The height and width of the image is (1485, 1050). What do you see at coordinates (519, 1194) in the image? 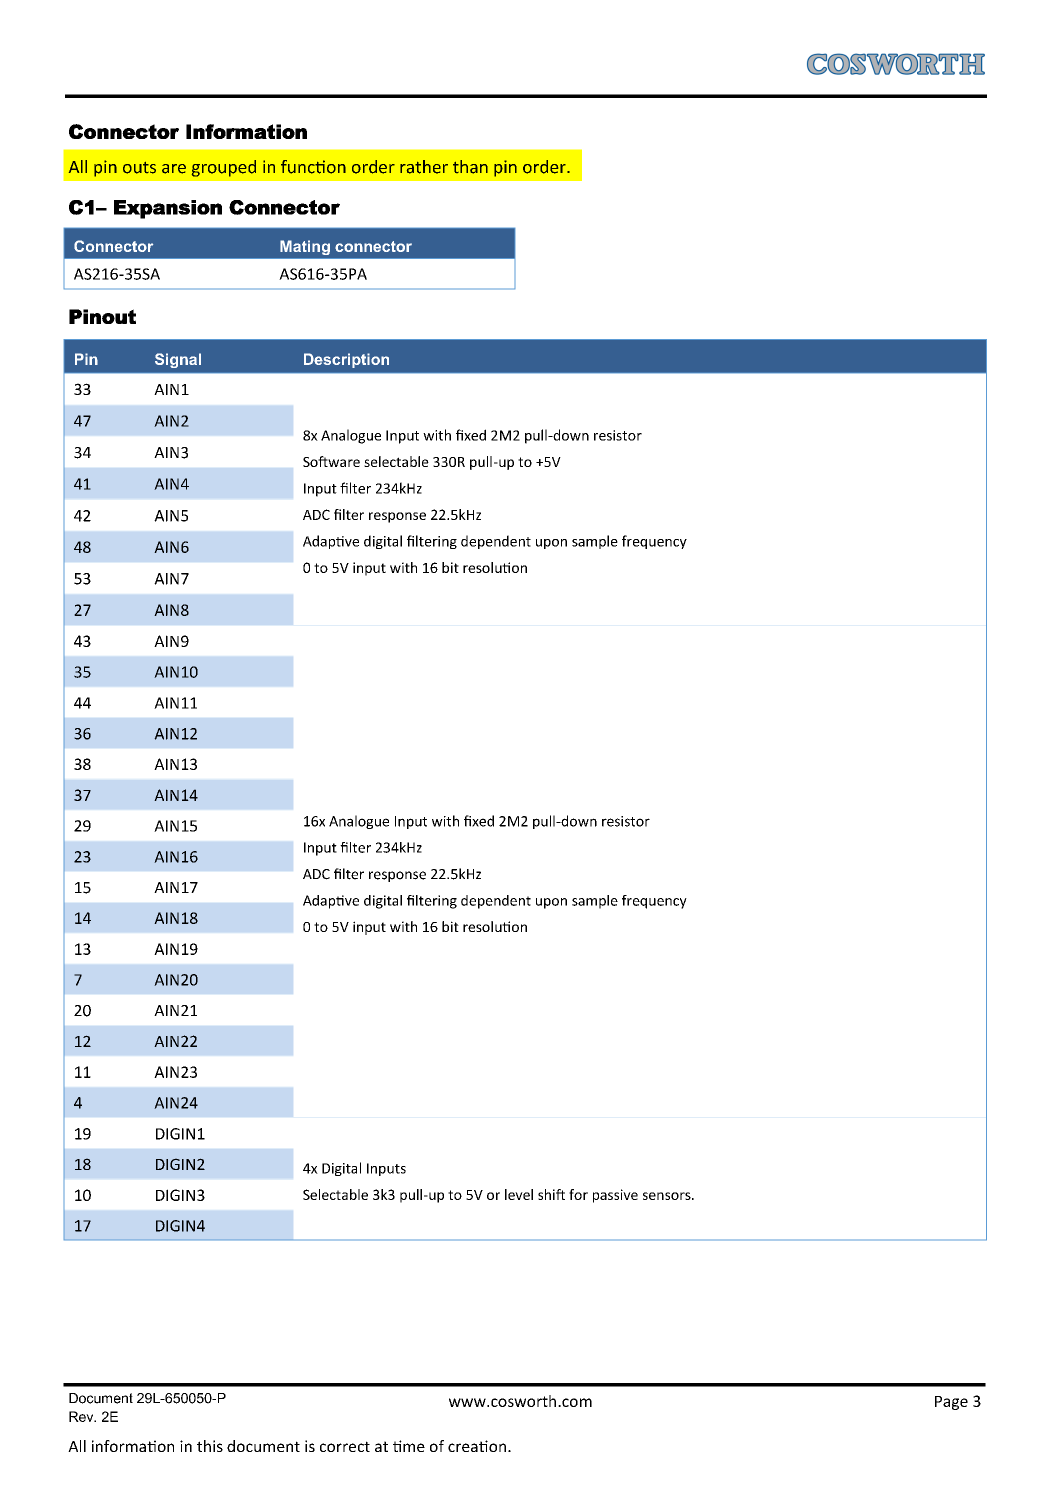
I see `level` at bounding box center [519, 1194].
